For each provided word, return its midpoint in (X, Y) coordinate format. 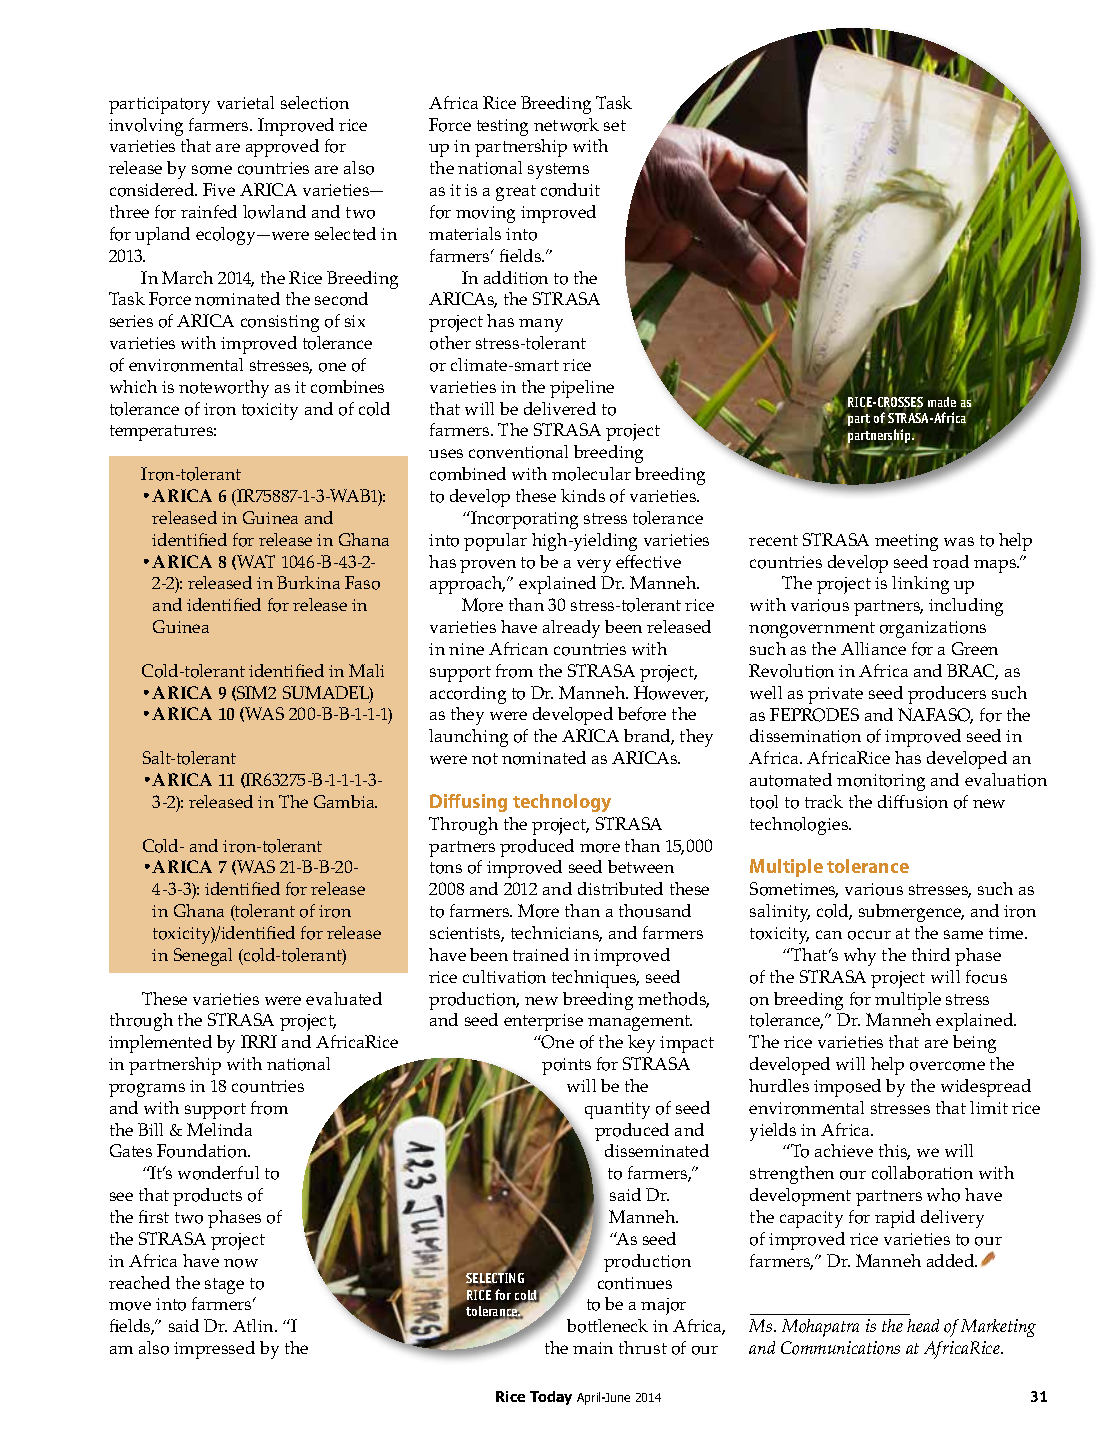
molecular (591, 474)
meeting (906, 542)
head (923, 1325)
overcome (947, 1066)
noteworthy (224, 389)
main (593, 1348)
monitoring (881, 782)
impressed (214, 1350)
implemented (160, 1044)
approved (282, 148)
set (615, 125)
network (566, 125)
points (566, 1066)
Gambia (345, 801)
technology (562, 803)
